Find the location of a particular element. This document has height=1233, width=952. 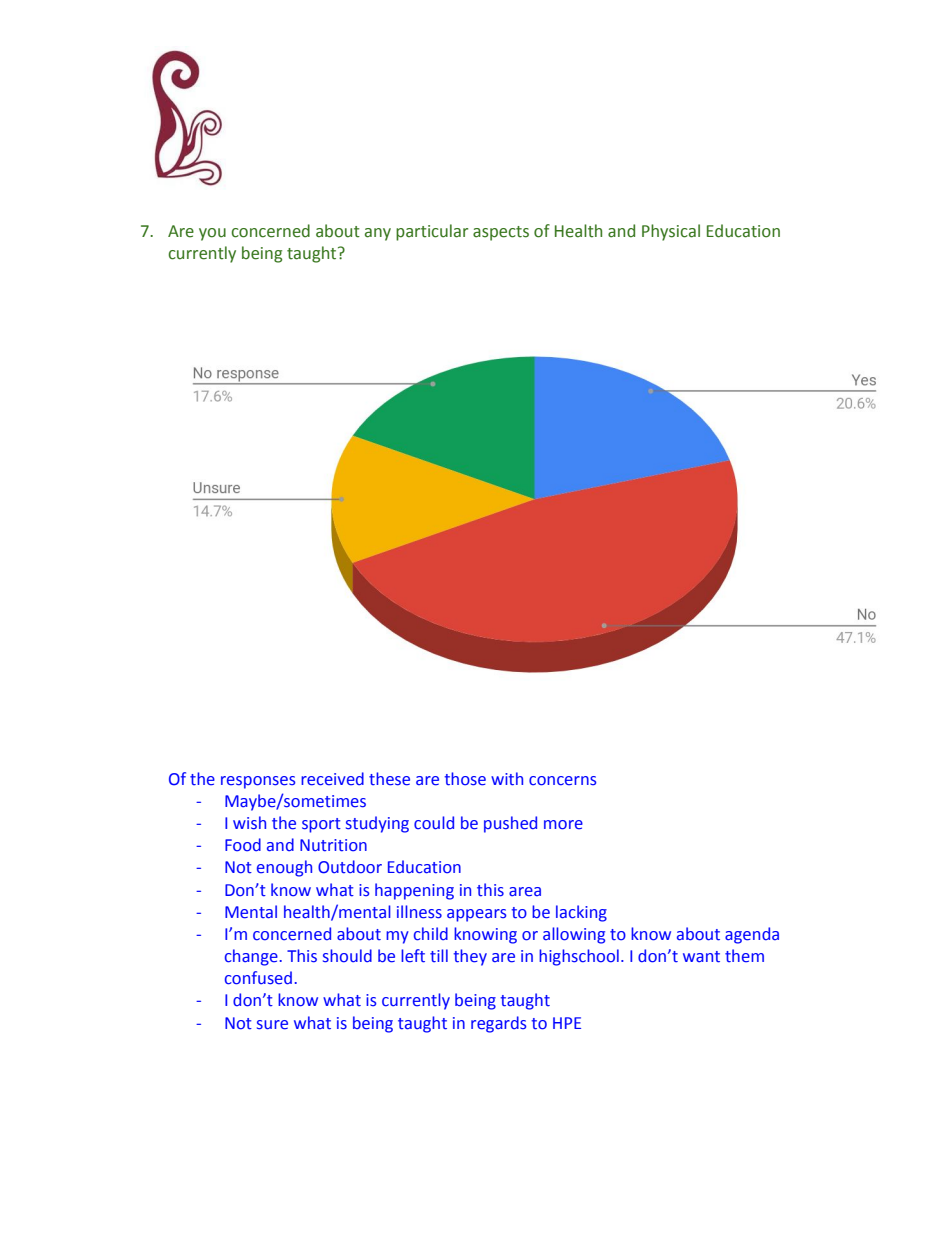

received is located at coordinates (332, 779).
